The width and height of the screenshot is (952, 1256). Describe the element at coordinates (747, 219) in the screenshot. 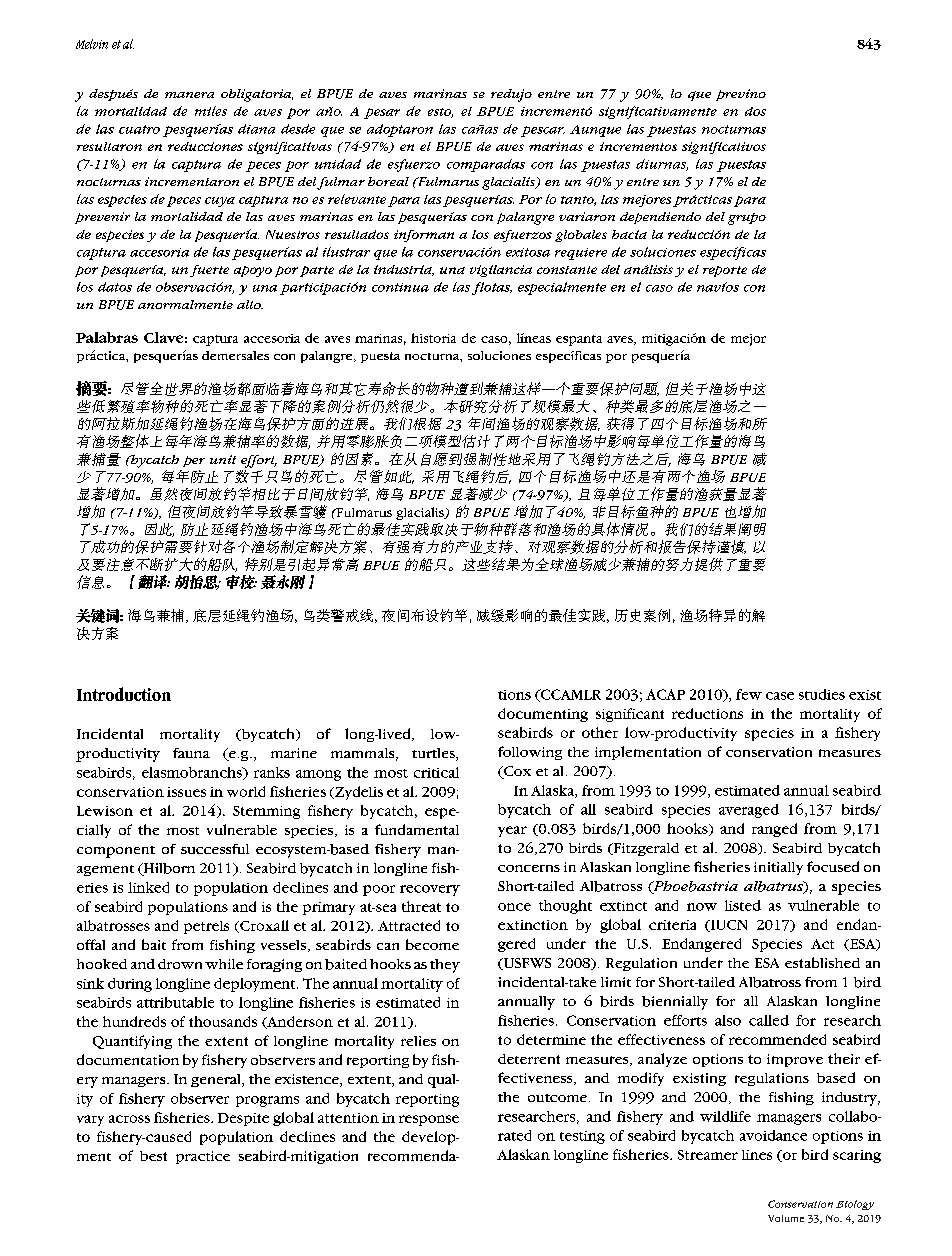

I see `grupo` at that location.
